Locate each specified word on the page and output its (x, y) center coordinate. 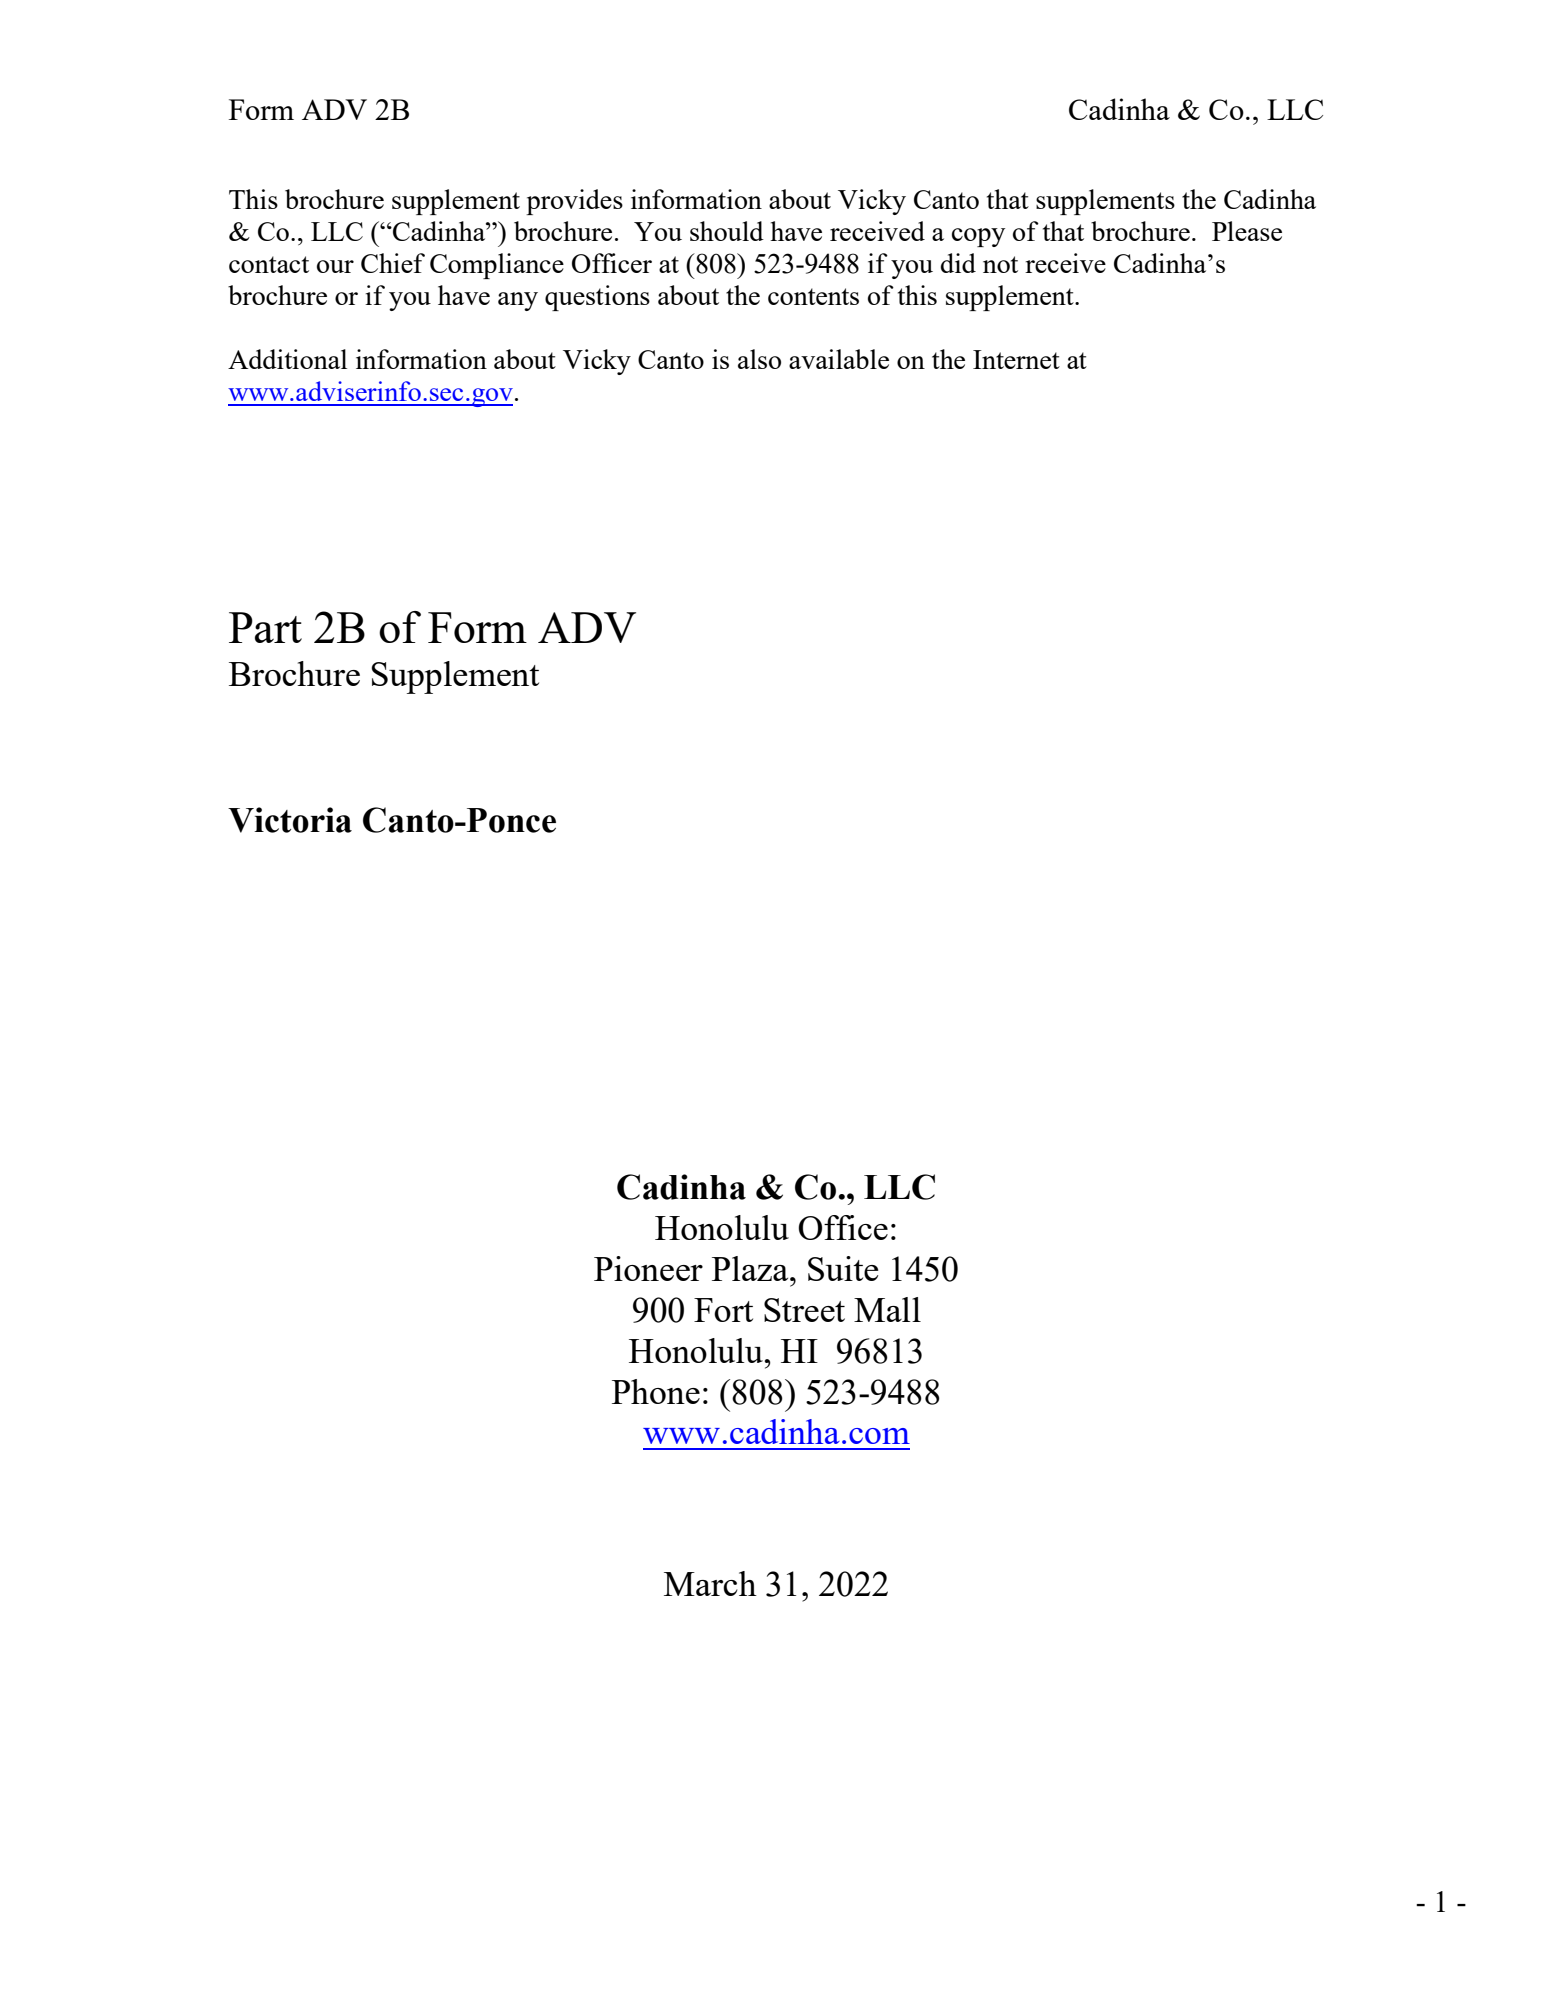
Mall (887, 1309)
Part (265, 627)
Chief (393, 263)
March (710, 1583)
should (727, 231)
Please (1247, 231)
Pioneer (648, 1268)
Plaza (751, 1268)
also (759, 359)
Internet (1016, 359)
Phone (656, 1391)
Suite (843, 1268)
